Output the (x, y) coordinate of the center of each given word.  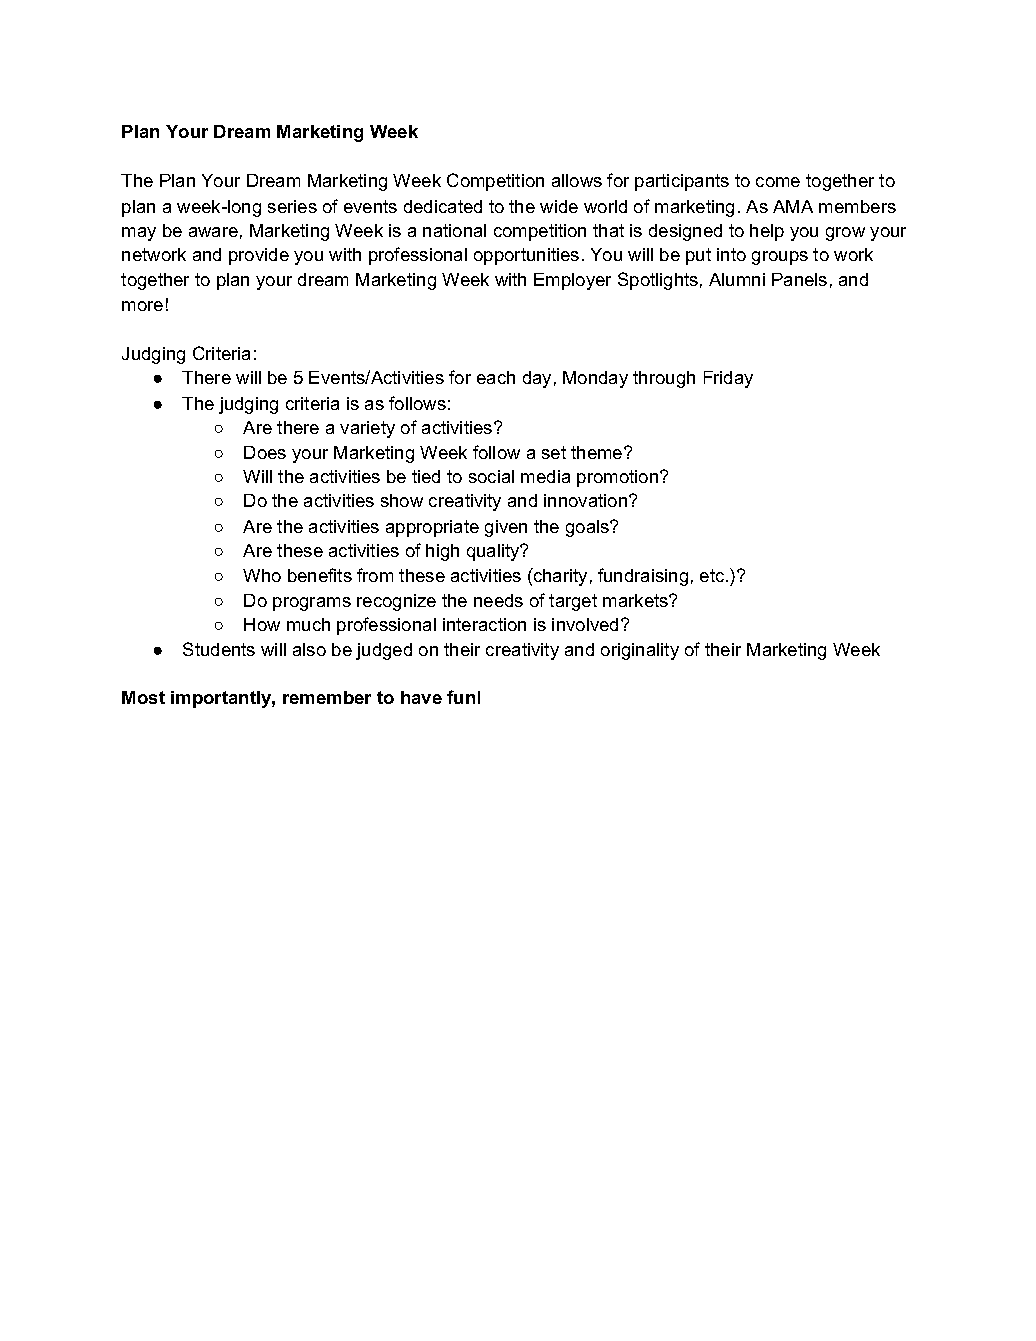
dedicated (443, 206)
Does (265, 452)
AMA (793, 206)
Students (219, 649)
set (554, 452)
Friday (728, 379)
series (292, 206)
